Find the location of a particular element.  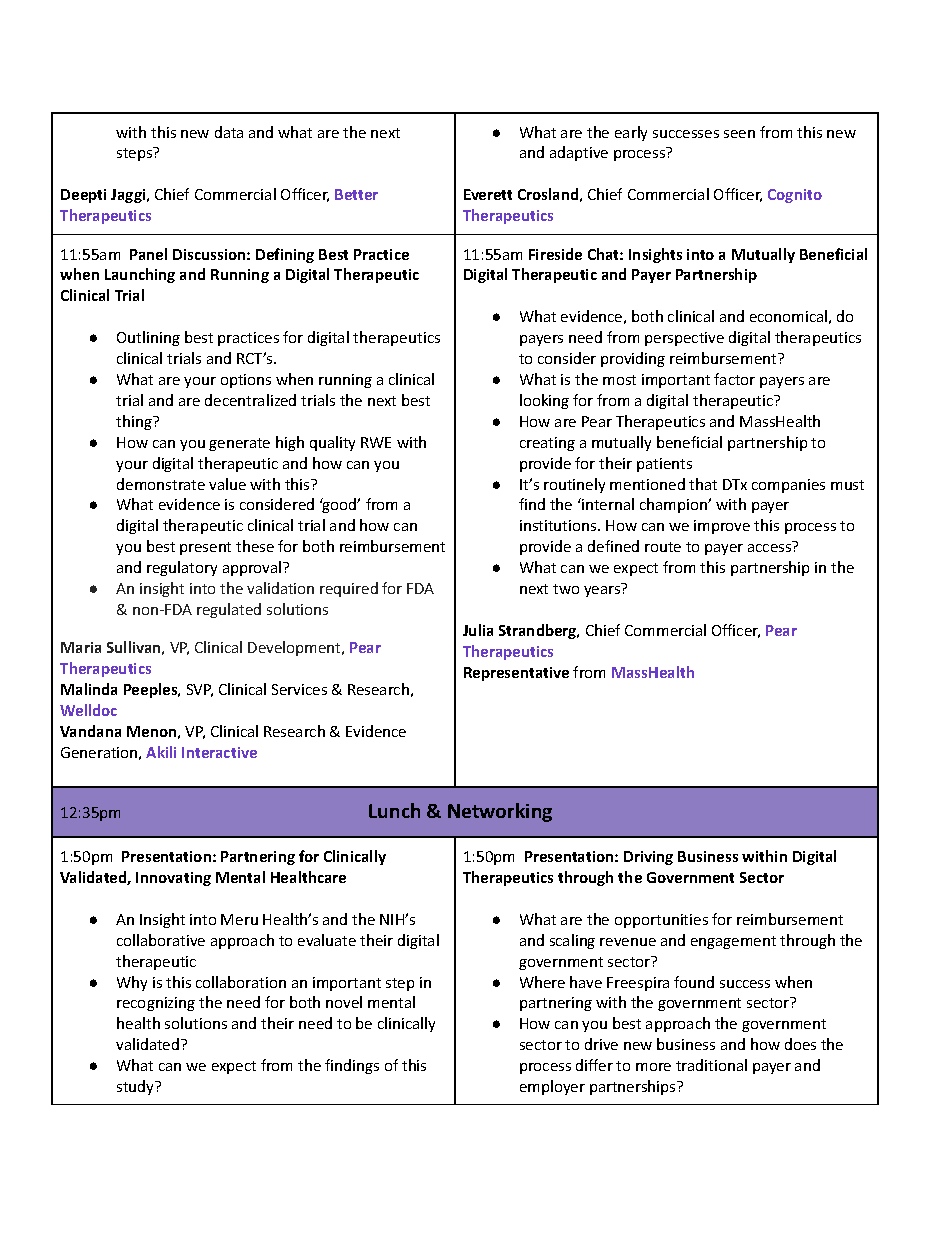

seen is located at coordinates (739, 134).
